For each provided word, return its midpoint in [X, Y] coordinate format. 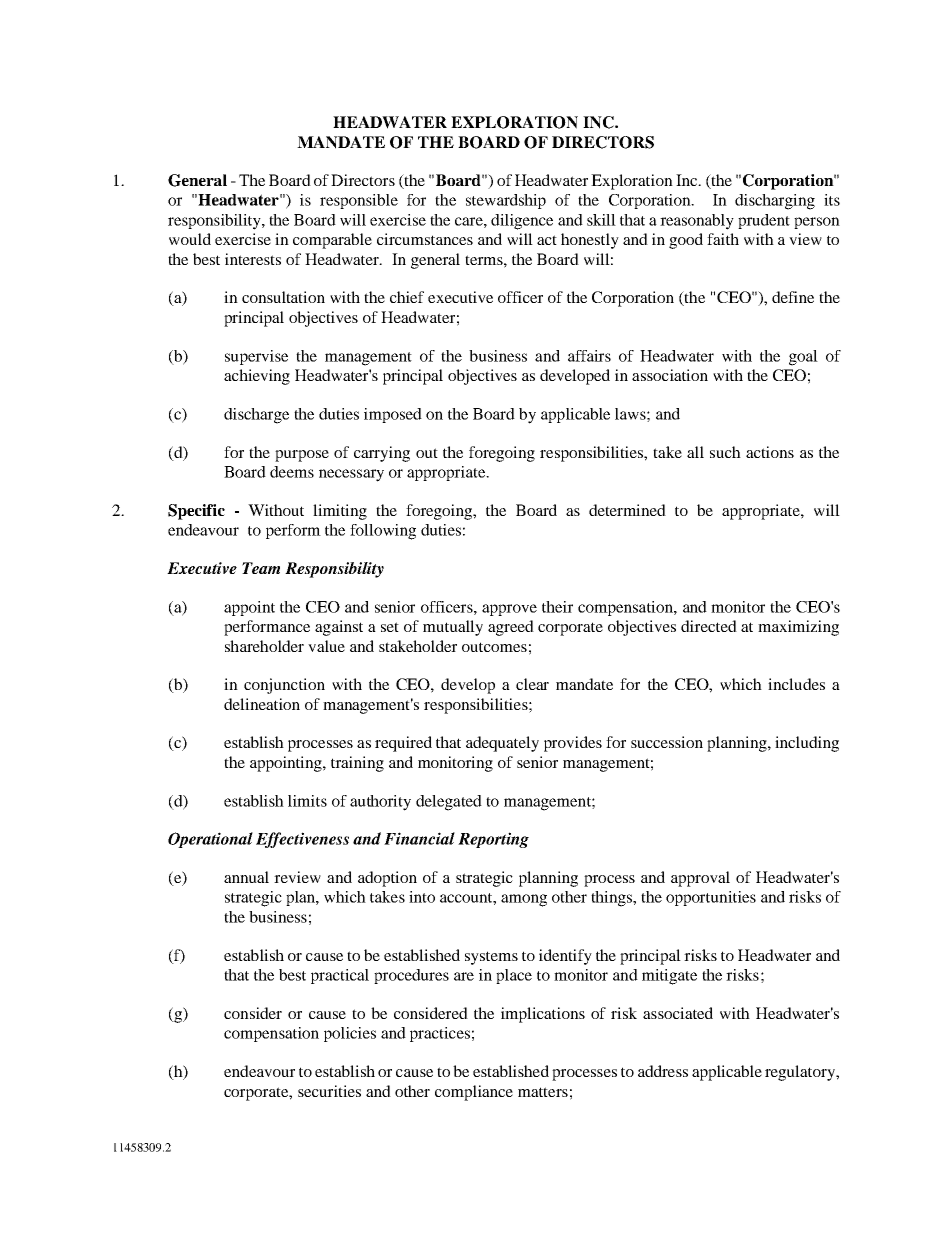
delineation [262, 704]
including [807, 744]
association [670, 375]
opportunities [711, 898]
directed [709, 626]
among [524, 900]
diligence [522, 222]
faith [723, 239]
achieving [257, 377]
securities [329, 1091]
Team [261, 568]
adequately [502, 744]
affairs [589, 356]
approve [509, 610]
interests [253, 259]
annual [246, 877]
